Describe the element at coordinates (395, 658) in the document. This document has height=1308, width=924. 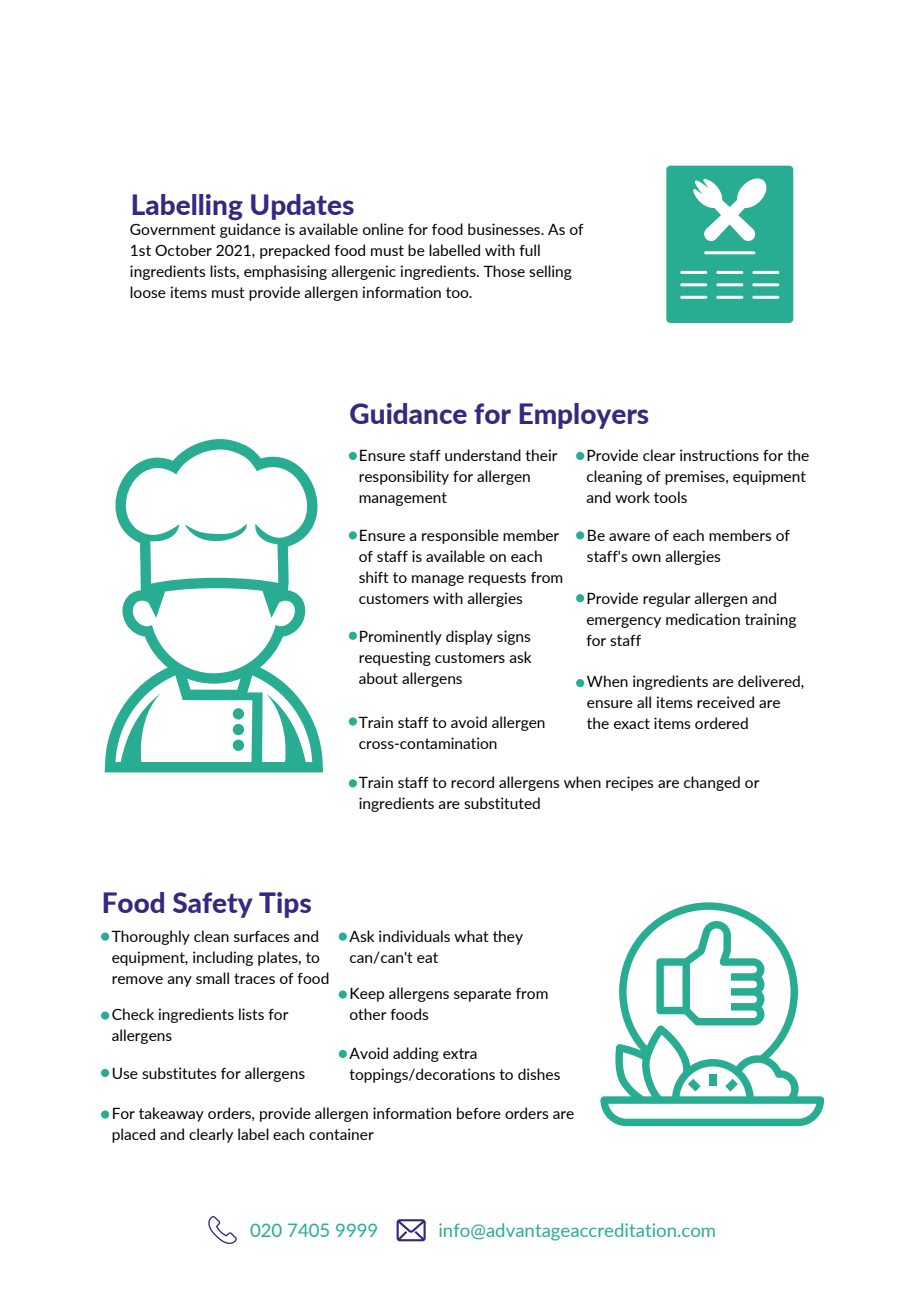
I see `requesting` at that location.
